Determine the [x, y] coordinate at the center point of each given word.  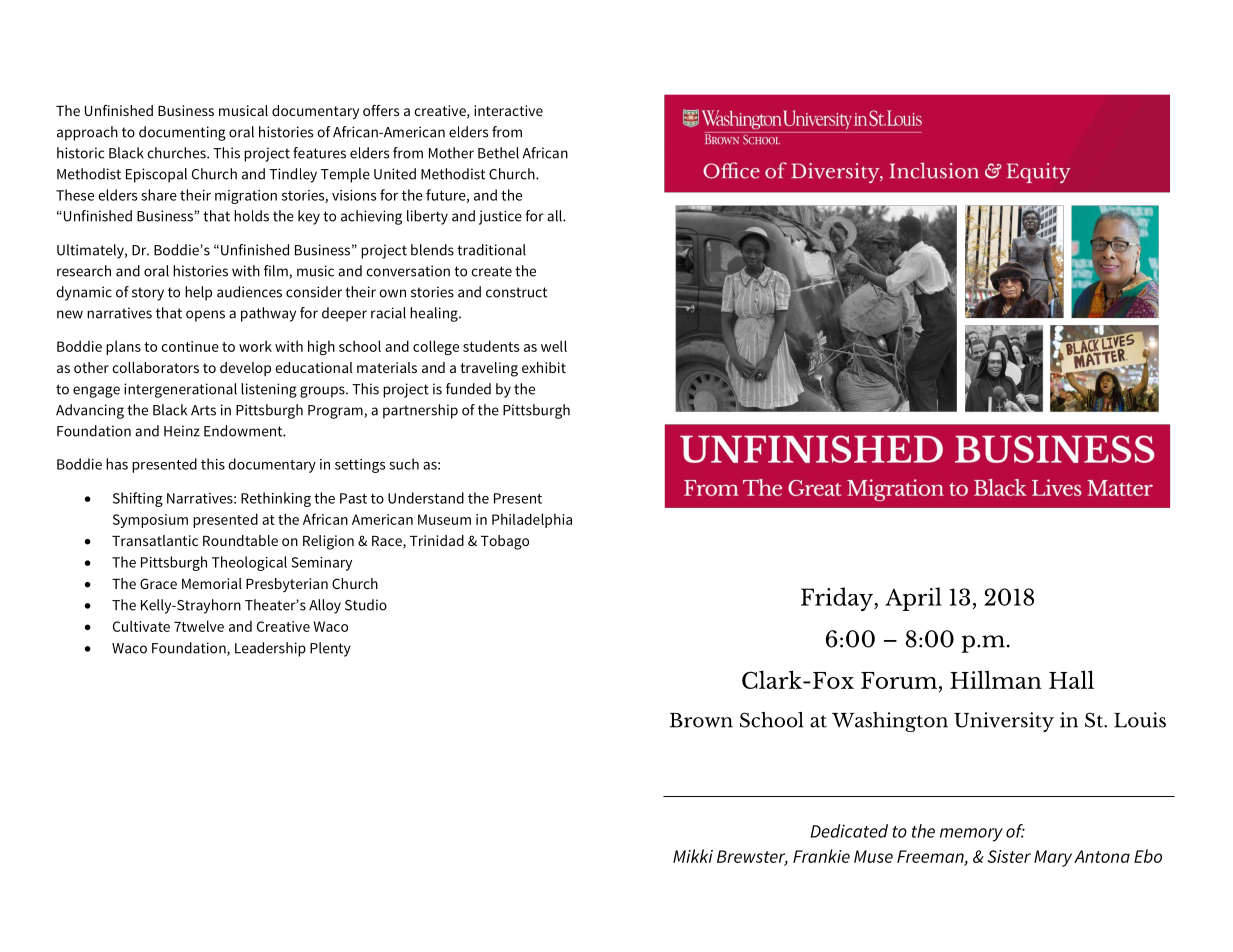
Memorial [212, 583]
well [554, 346]
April [913, 599]
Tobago [505, 542]
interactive [508, 110]
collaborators [155, 367]
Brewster [752, 857]
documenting [182, 133]
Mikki [693, 856]
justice [500, 217]
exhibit [544, 367]
